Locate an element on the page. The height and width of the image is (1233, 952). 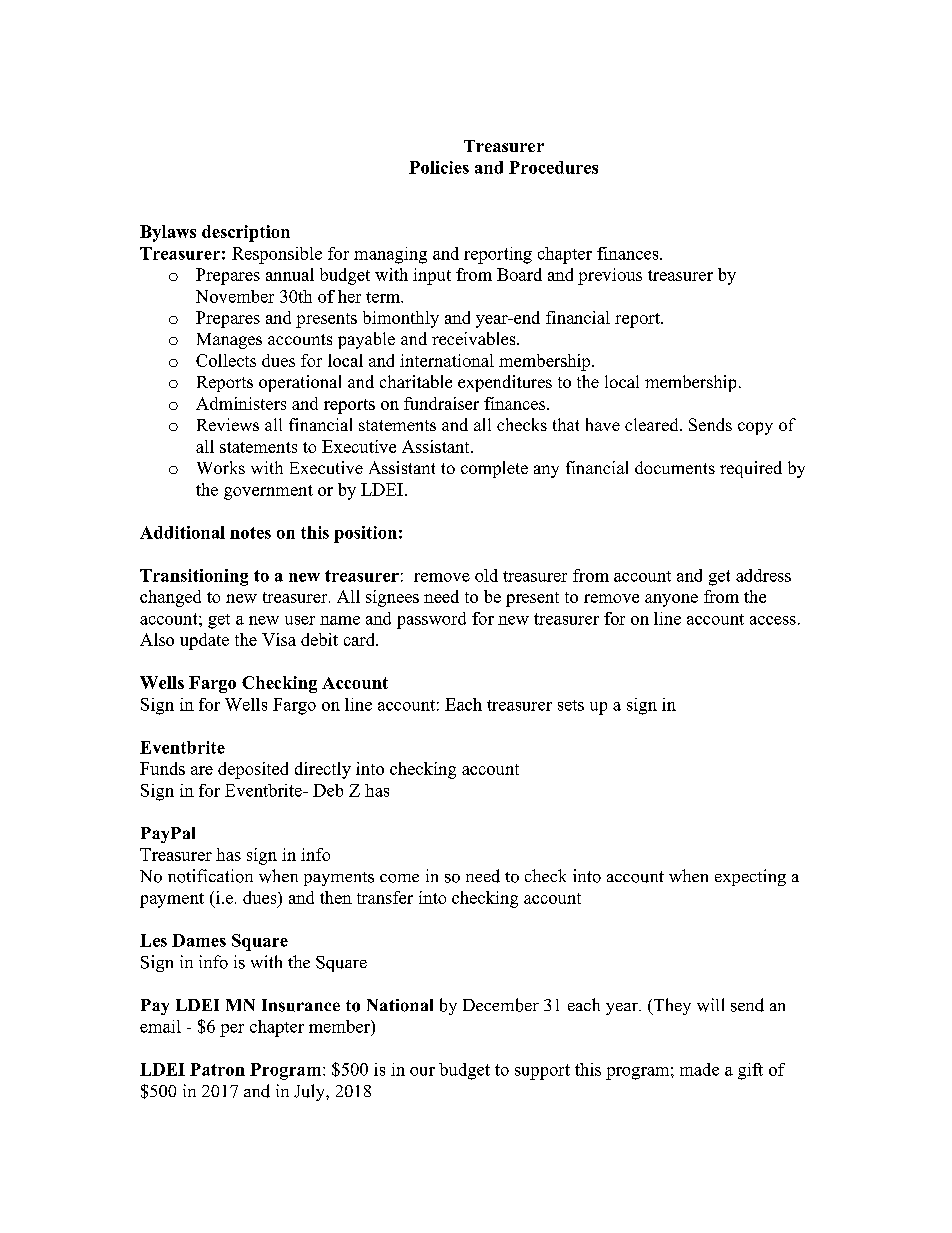
description is located at coordinates (246, 233).
